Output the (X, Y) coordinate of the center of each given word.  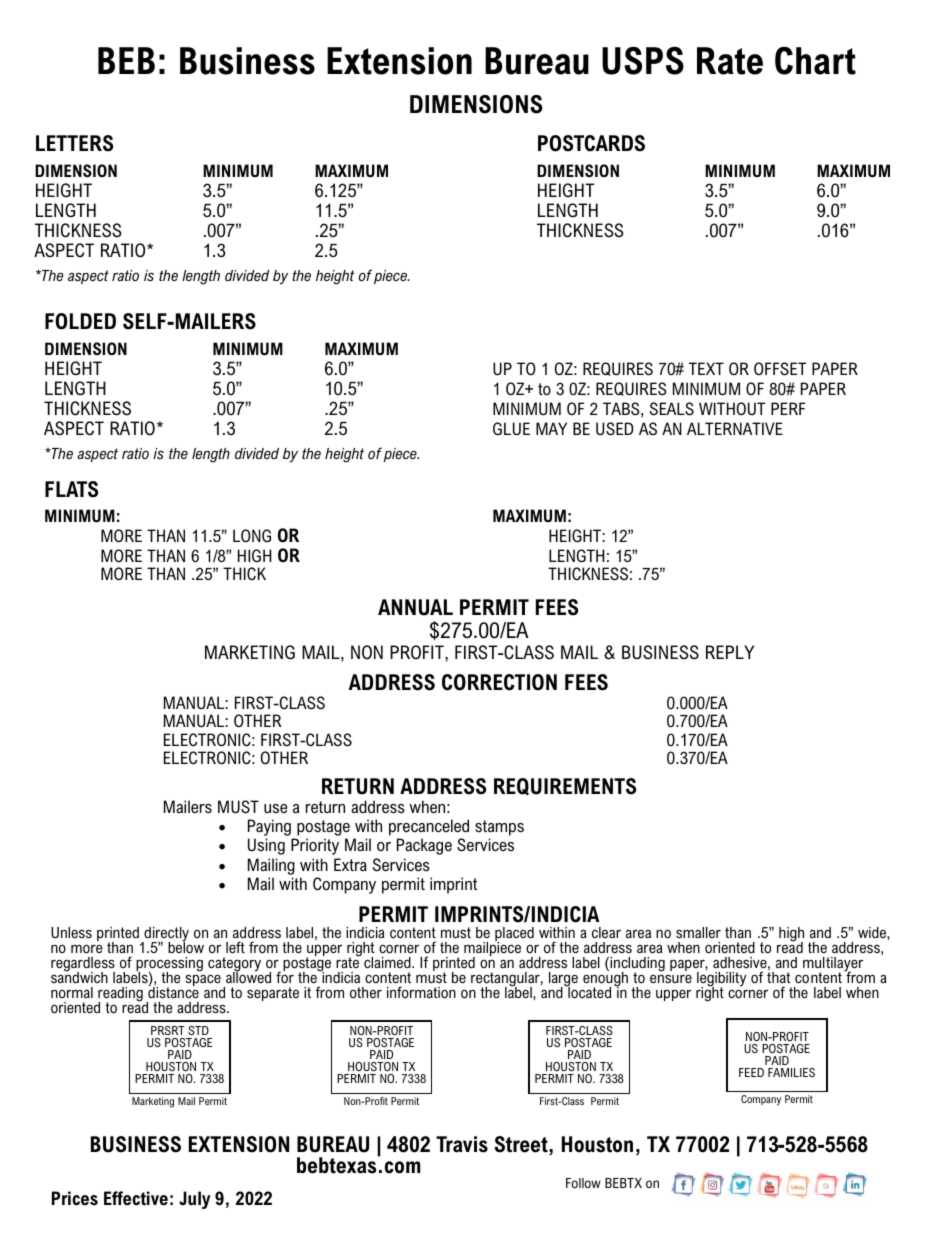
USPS (643, 61)
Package (424, 846)
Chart (815, 61)
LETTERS (74, 143)
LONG (252, 535)
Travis (462, 1144)
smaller (698, 932)
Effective (136, 1198)
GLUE (511, 428)
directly (165, 935)
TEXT (706, 368)
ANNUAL (415, 607)
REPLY (730, 652)
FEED (751, 1072)
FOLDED (80, 321)
